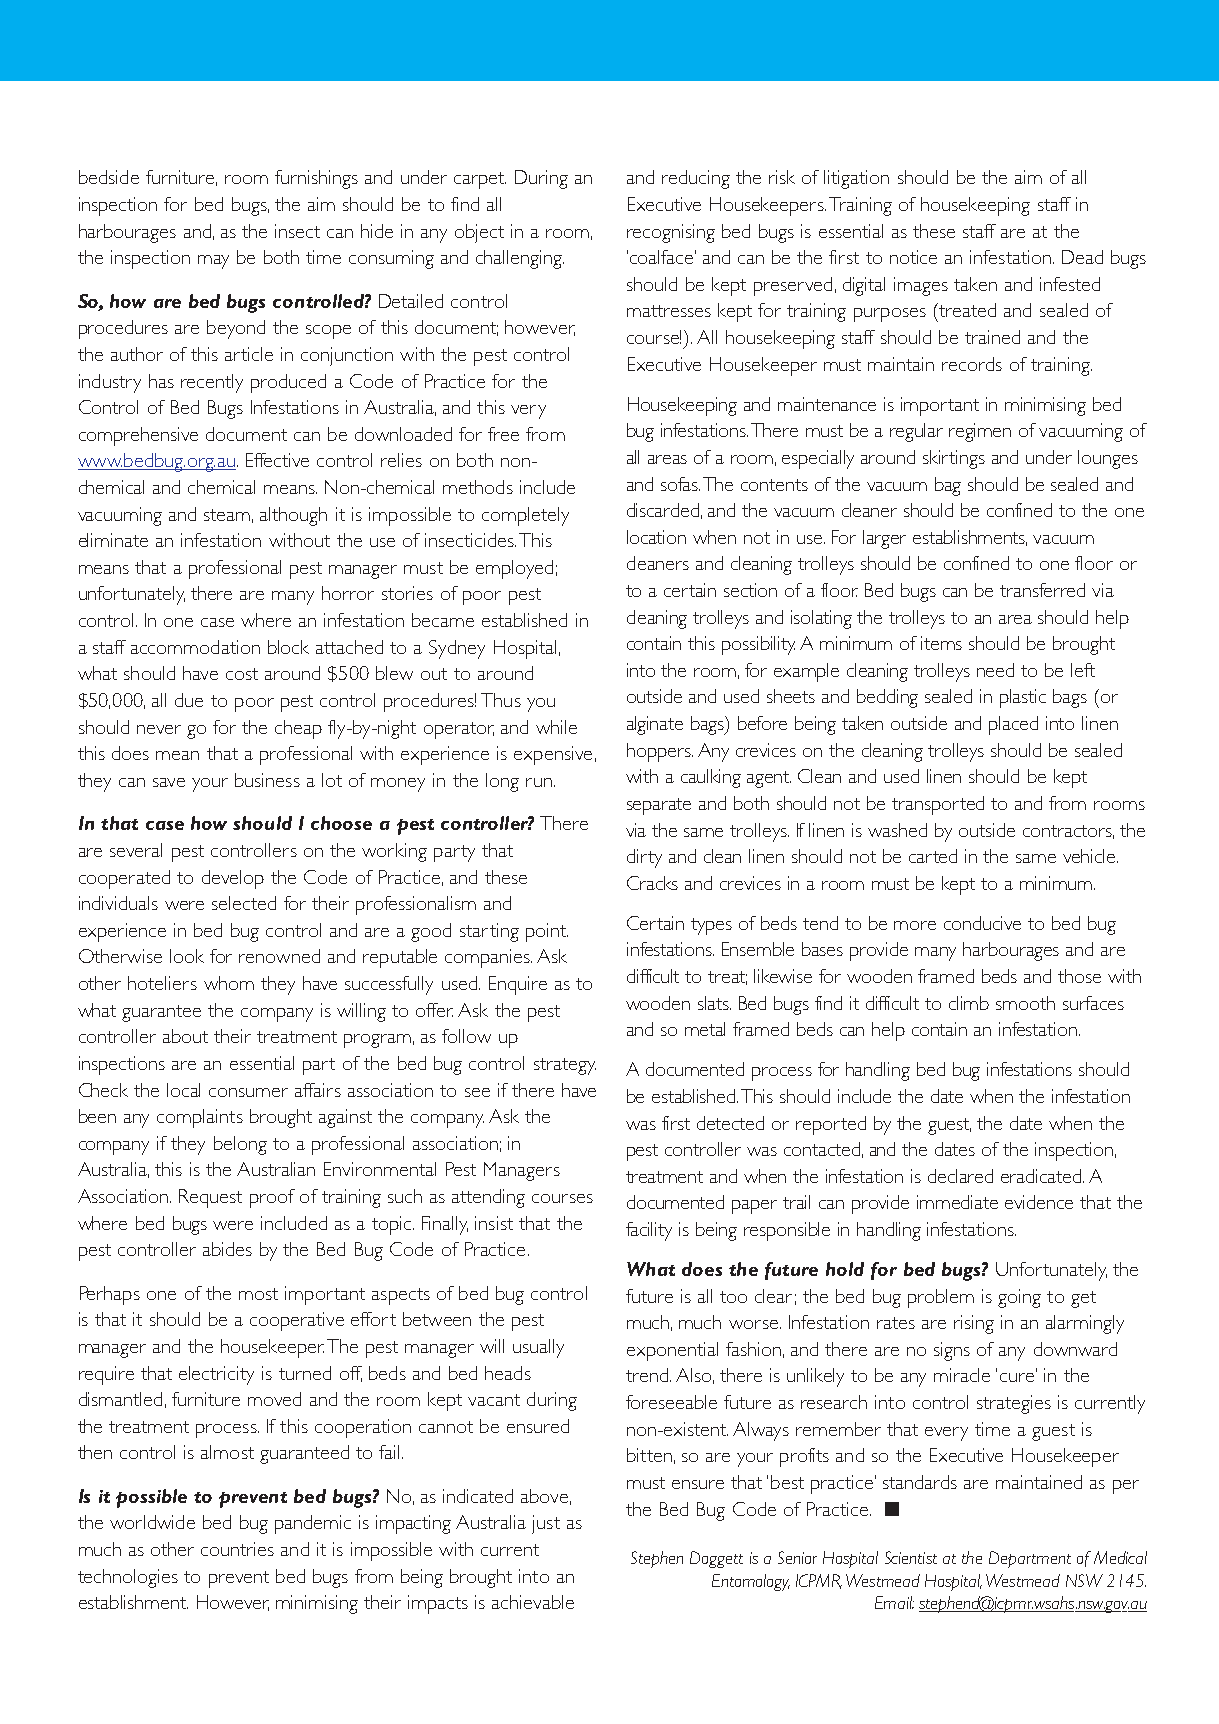  What do you see at coordinates (1042, 590) in the screenshot?
I see `transferred` at bounding box center [1042, 590].
